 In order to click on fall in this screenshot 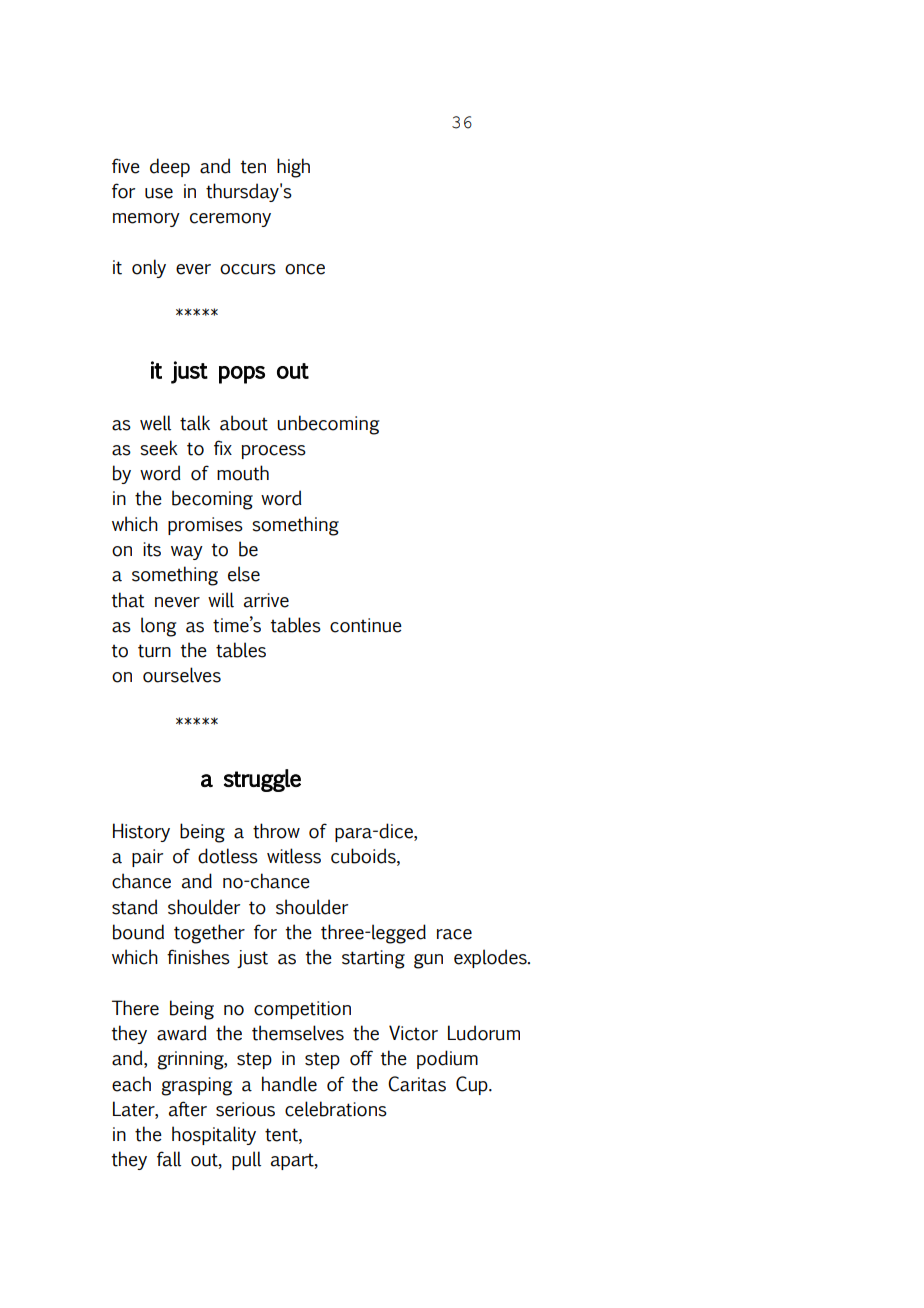, I will do `click(169, 1159)`.
